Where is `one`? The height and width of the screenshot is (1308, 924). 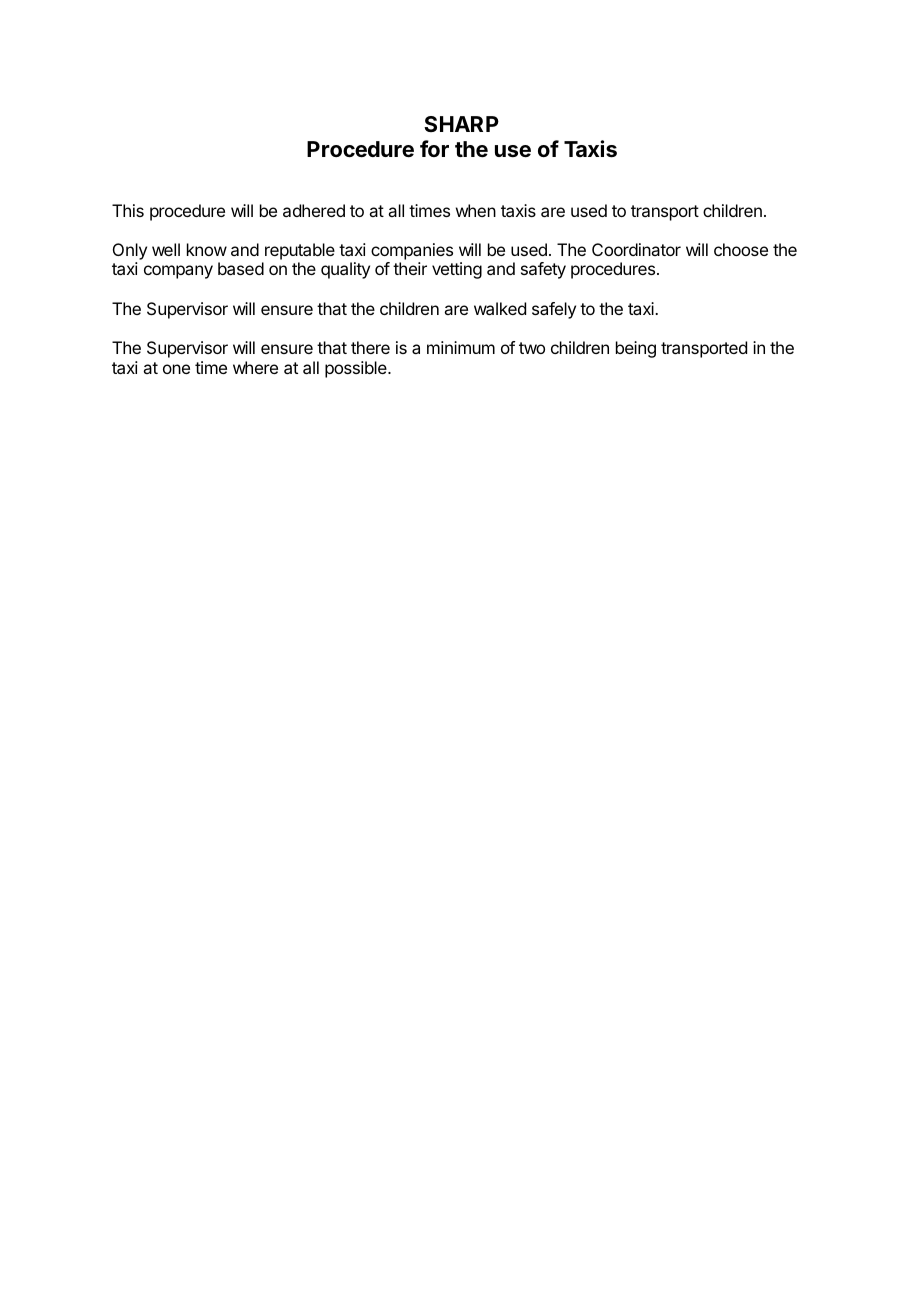
one is located at coordinates (176, 369).
